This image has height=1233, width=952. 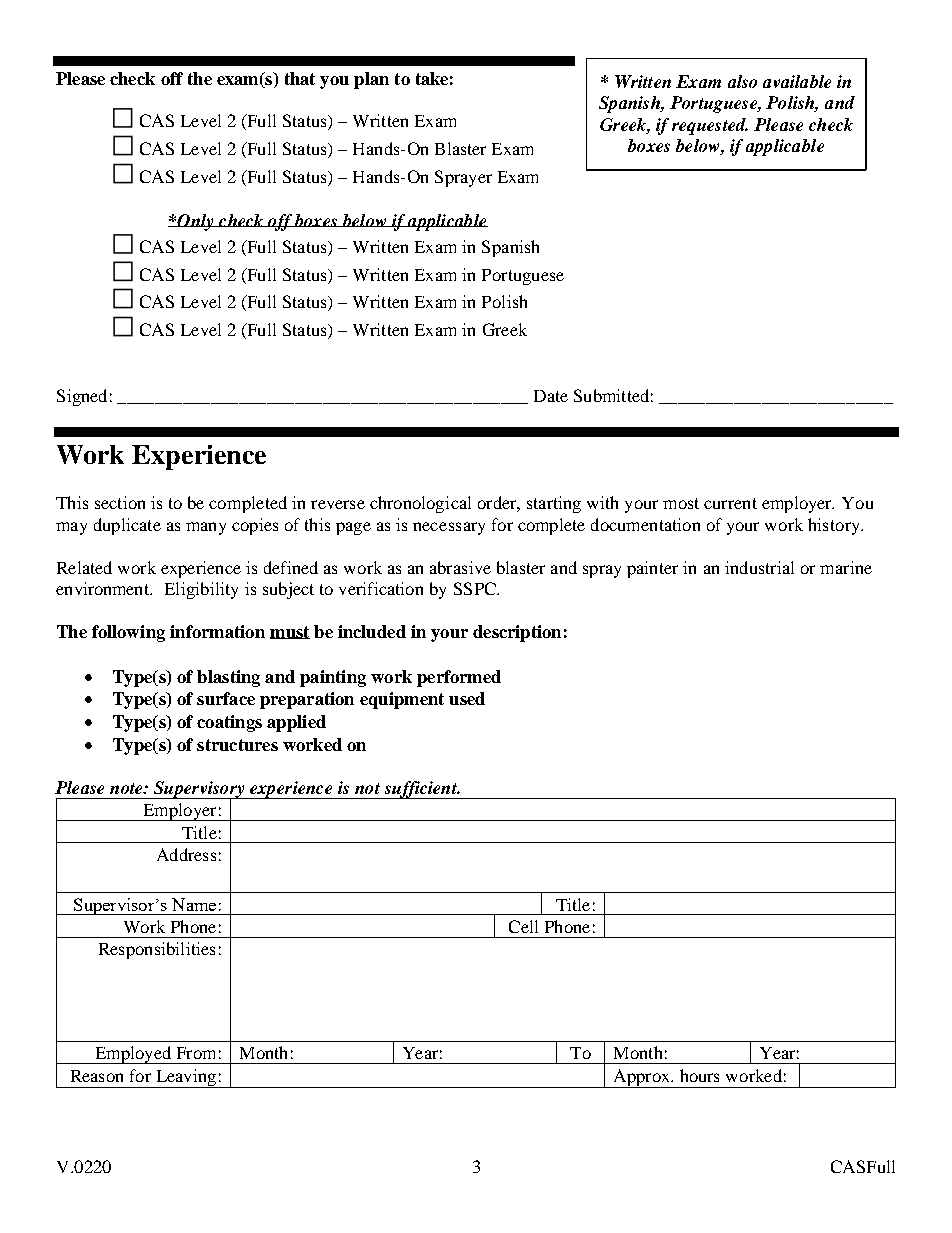 I want to click on industrial, so click(x=759, y=567).
